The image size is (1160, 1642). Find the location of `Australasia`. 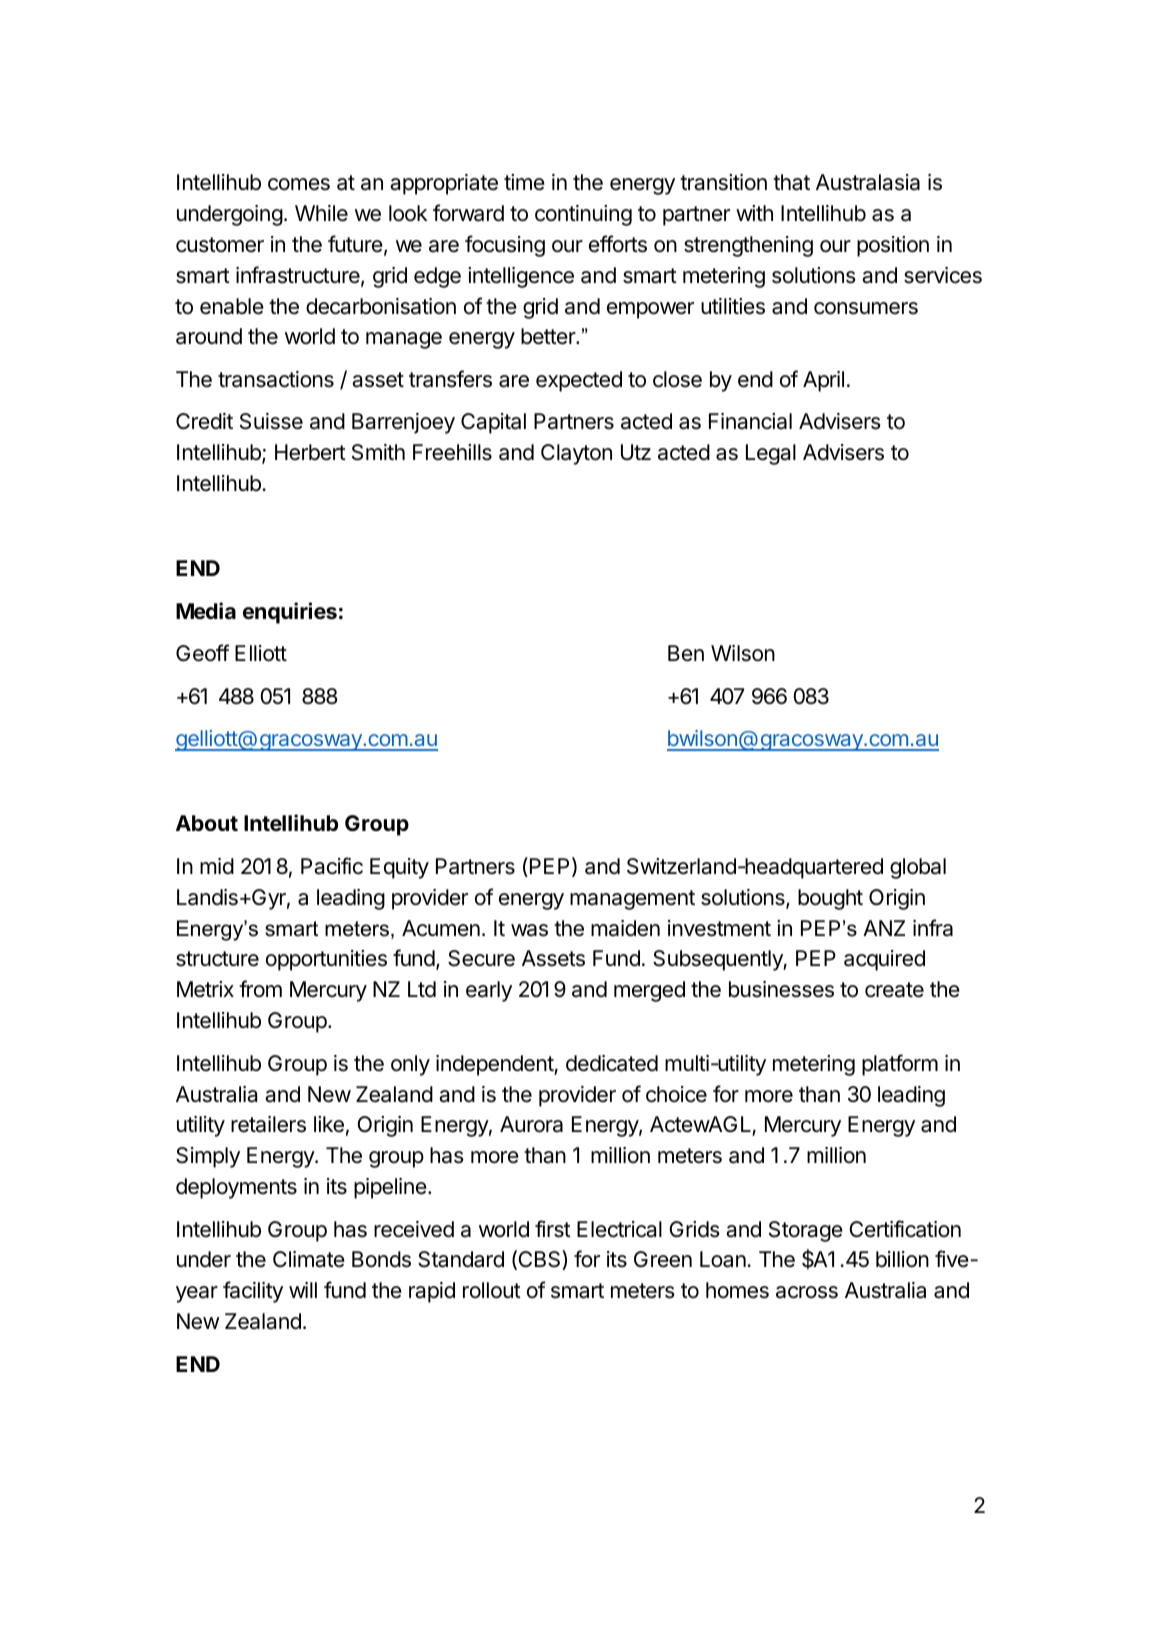

Australasia is located at coordinates (868, 182).
